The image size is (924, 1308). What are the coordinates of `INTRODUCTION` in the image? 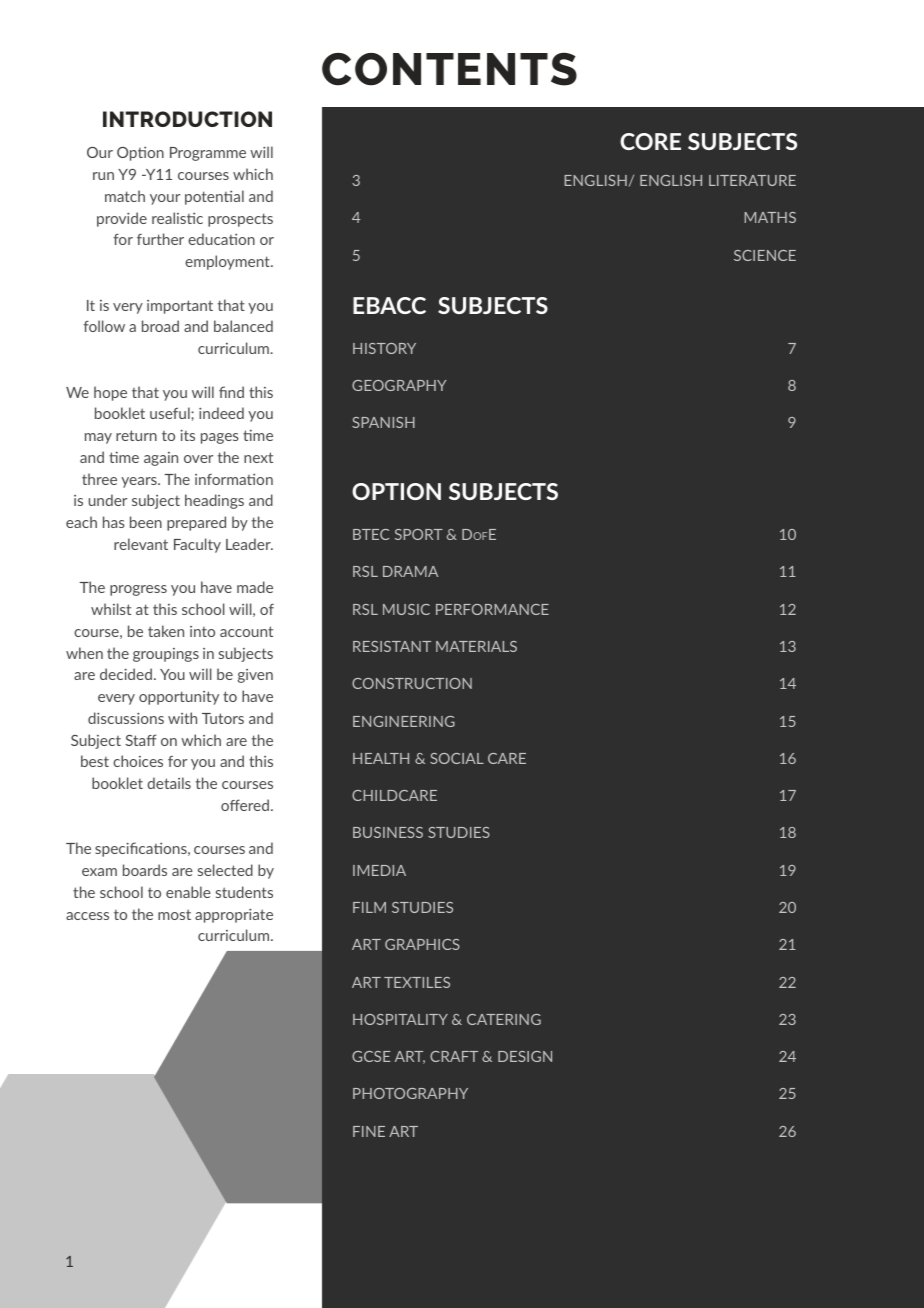 It's located at (187, 119).
